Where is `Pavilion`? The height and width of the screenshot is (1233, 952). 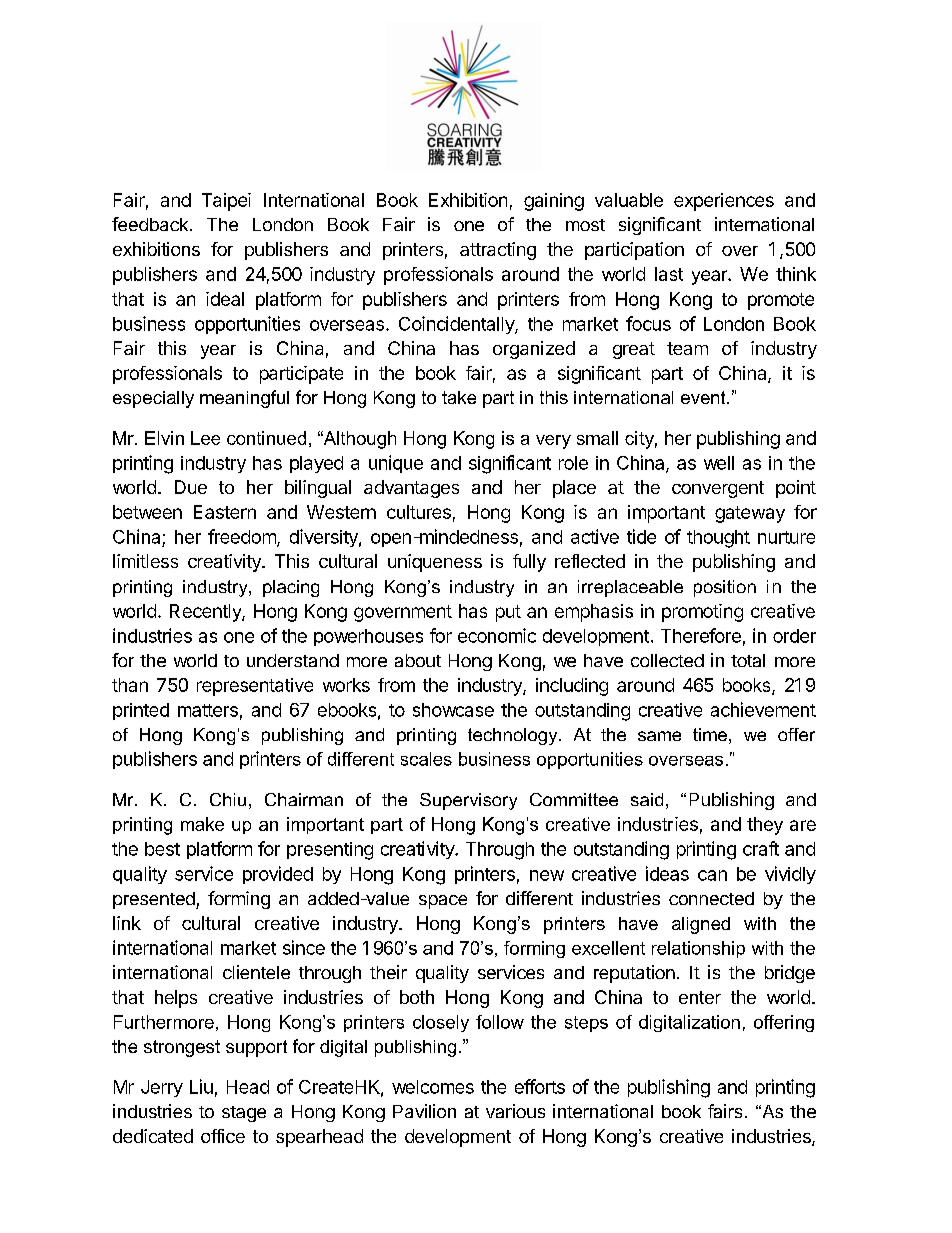 Pavilion is located at coordinates (424, 1111).
